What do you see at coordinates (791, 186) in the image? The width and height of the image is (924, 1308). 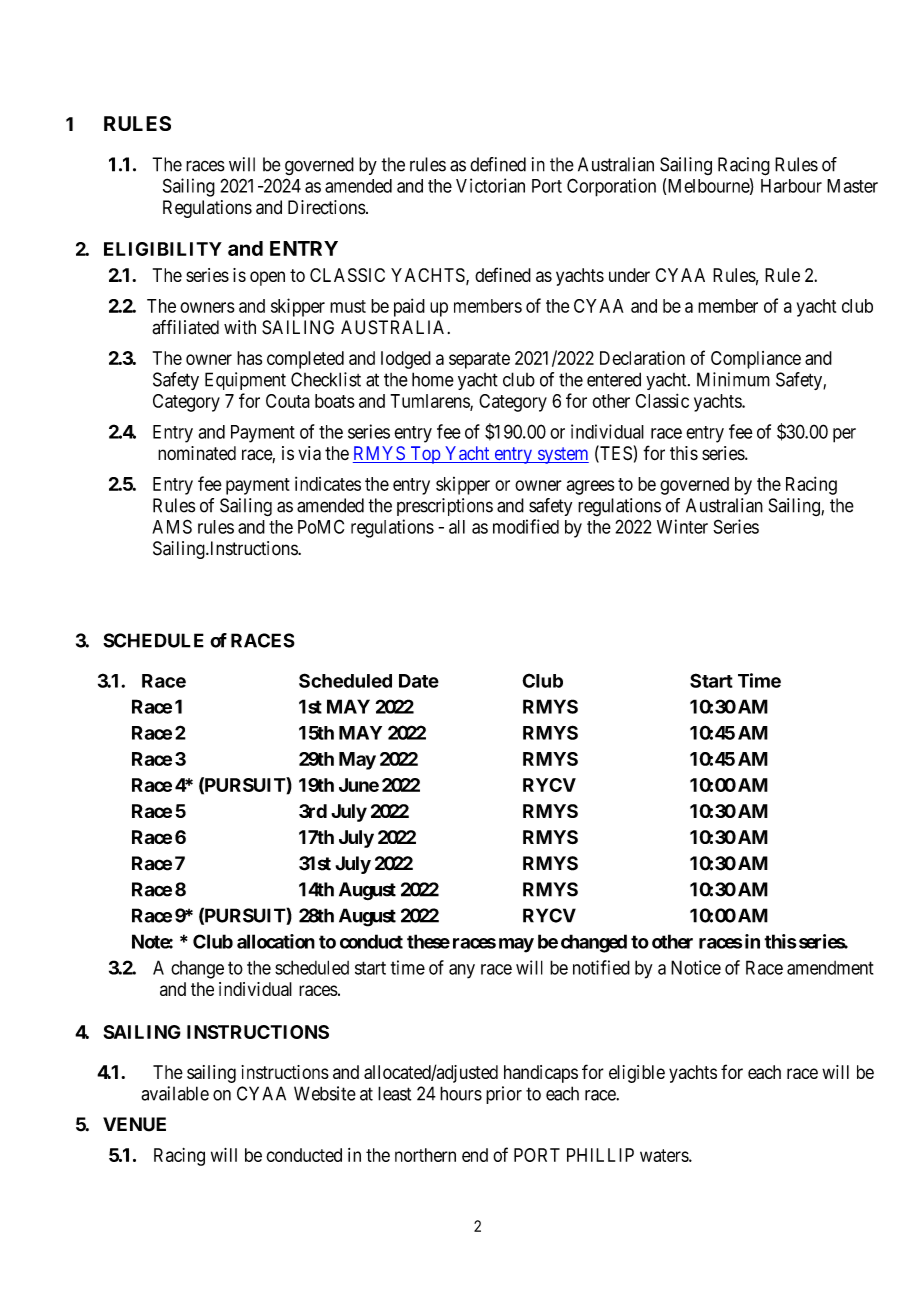 I see `Harbour` at bounding box center [791, 186].
